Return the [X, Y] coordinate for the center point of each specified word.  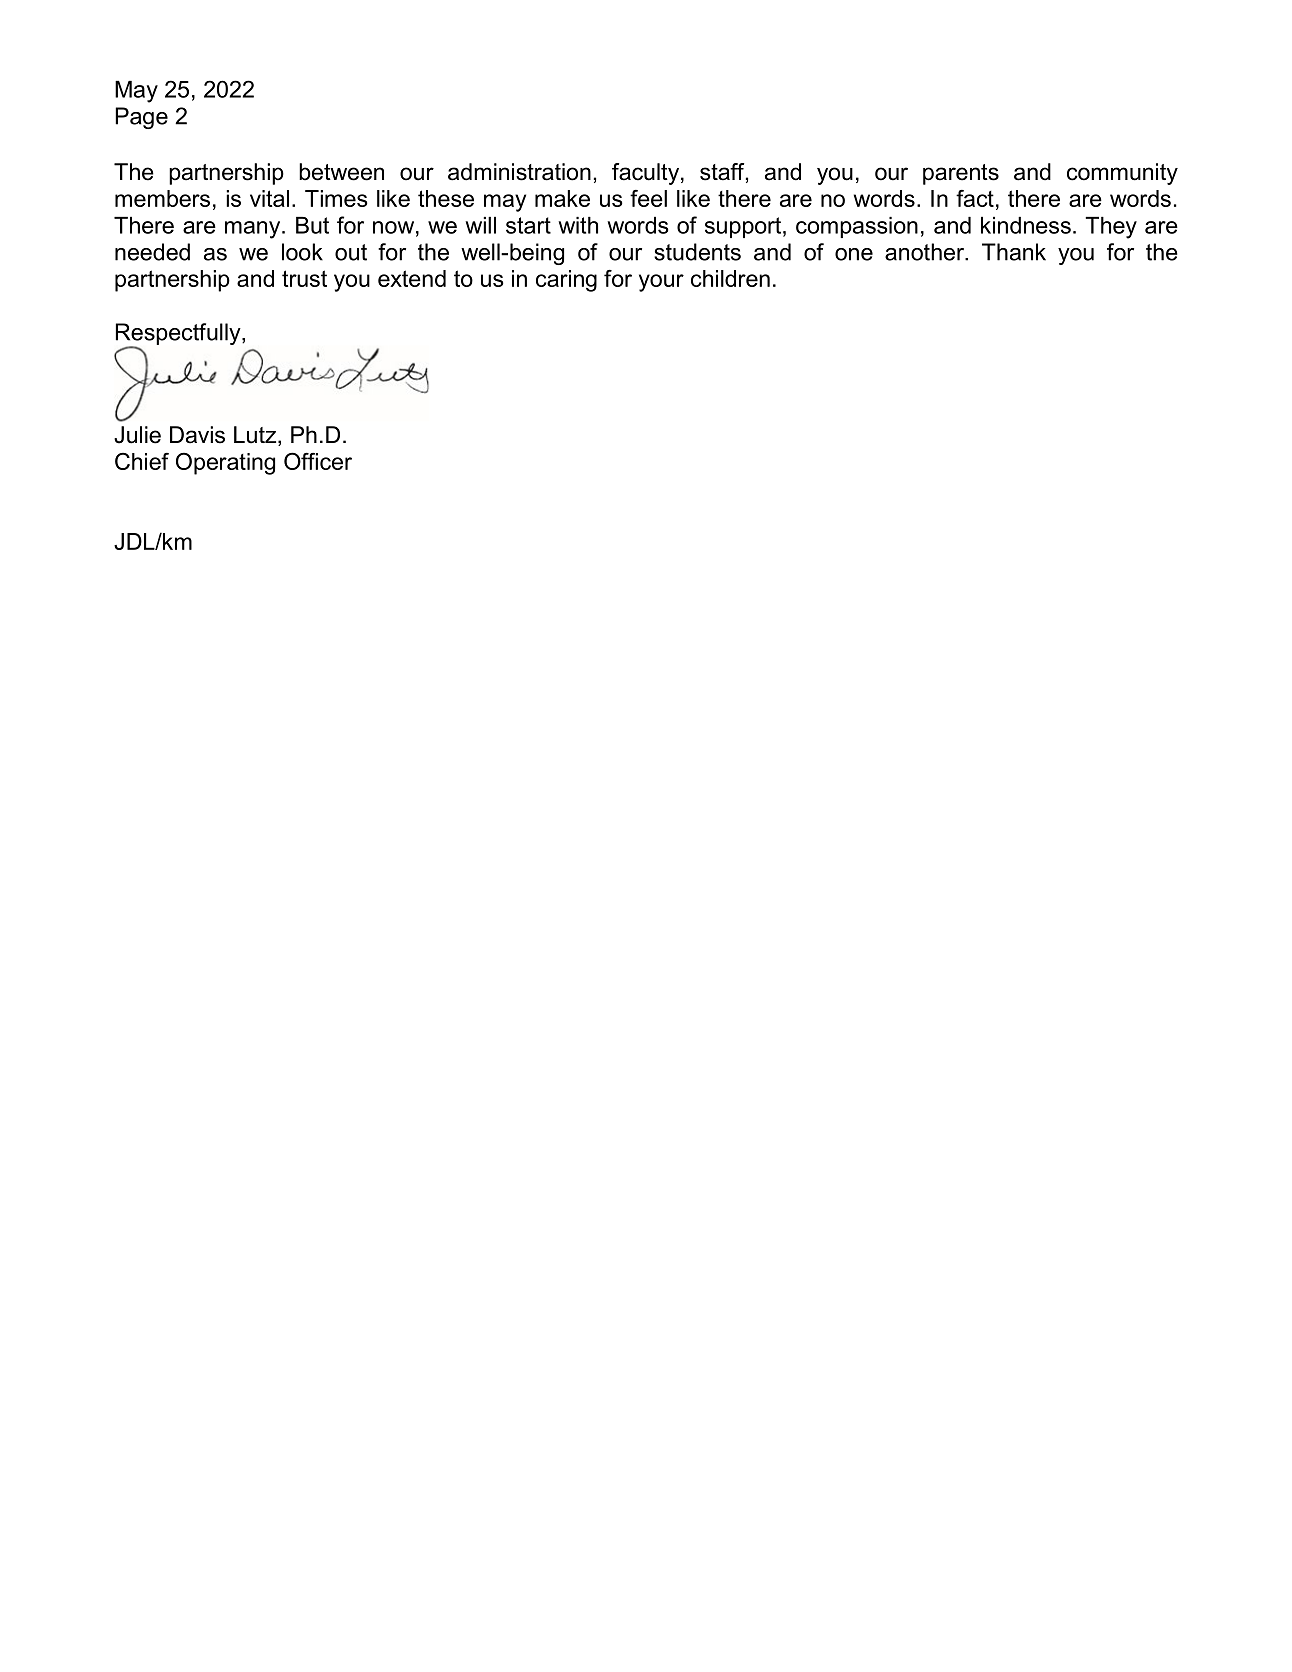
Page [141, 118]
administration [519, 172]
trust [304, 278]
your [661, 283]
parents [961, 174]
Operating [225, 463]
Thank [1014, 252]
